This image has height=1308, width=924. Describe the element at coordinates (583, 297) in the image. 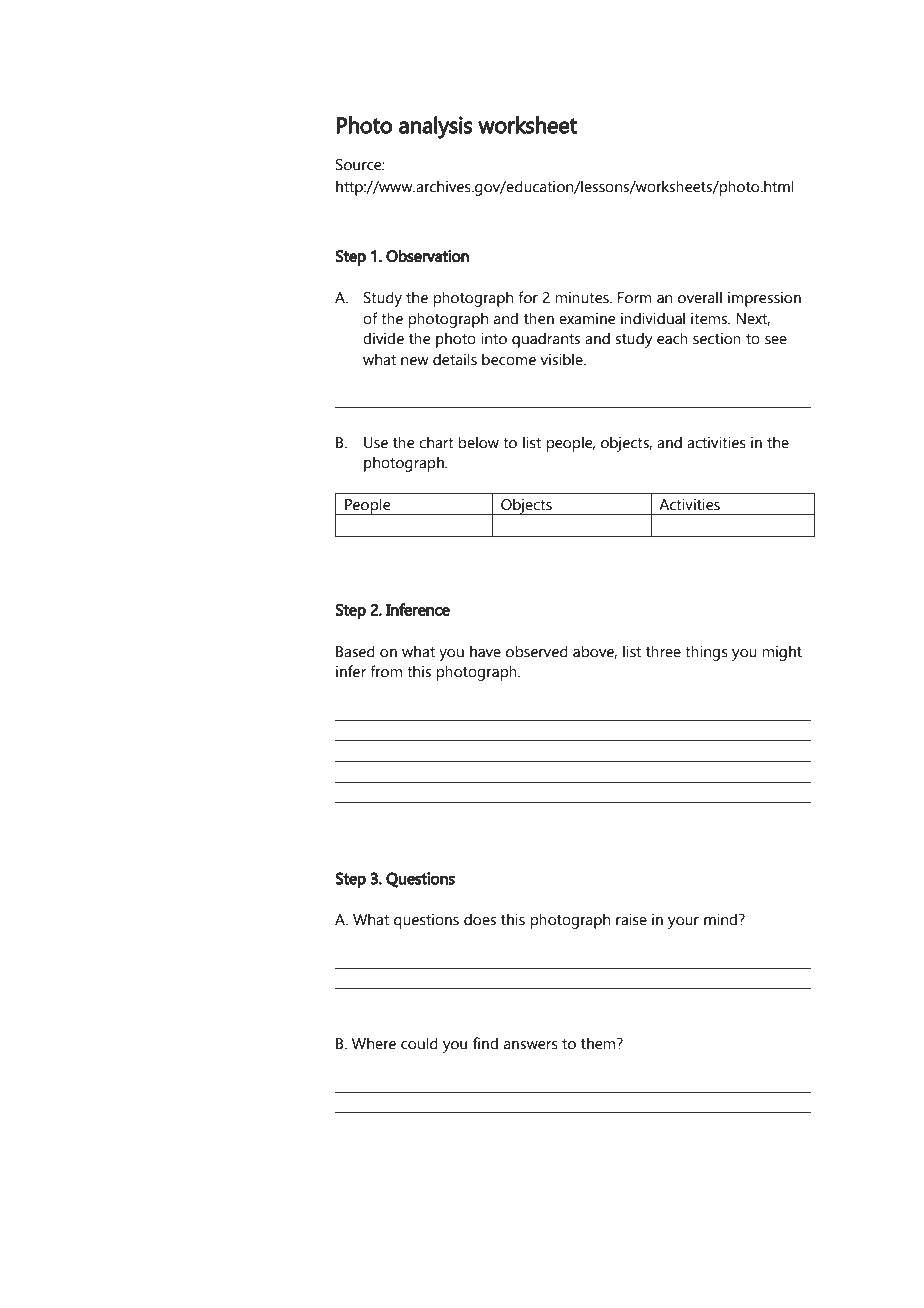

I see `minutes` at that location.
